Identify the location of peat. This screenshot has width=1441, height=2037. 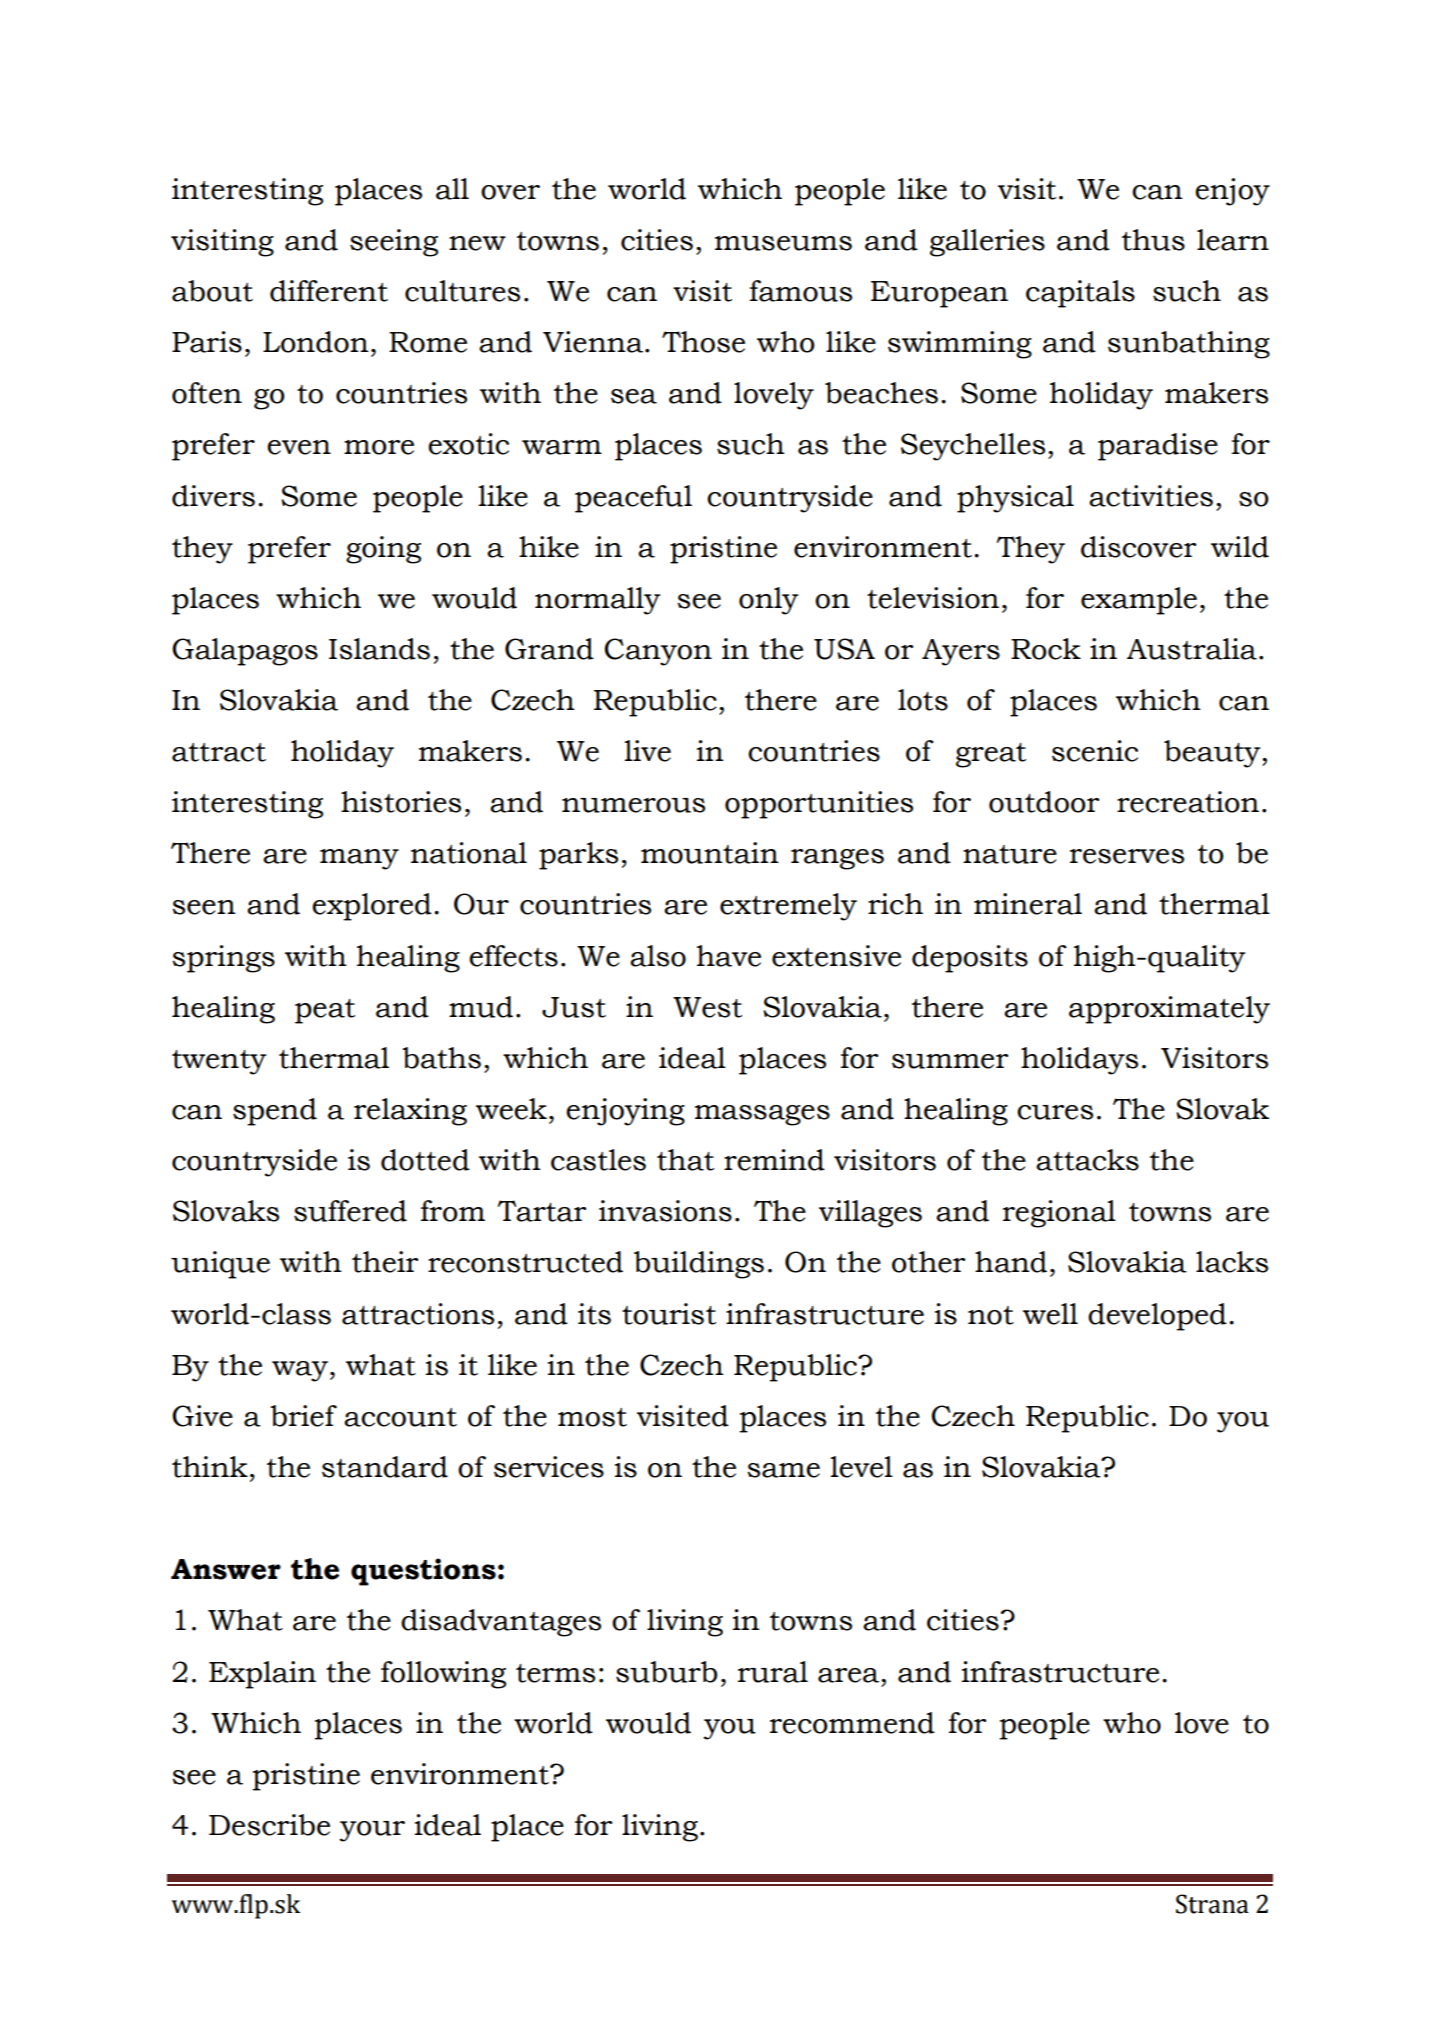
(325, 1011).
